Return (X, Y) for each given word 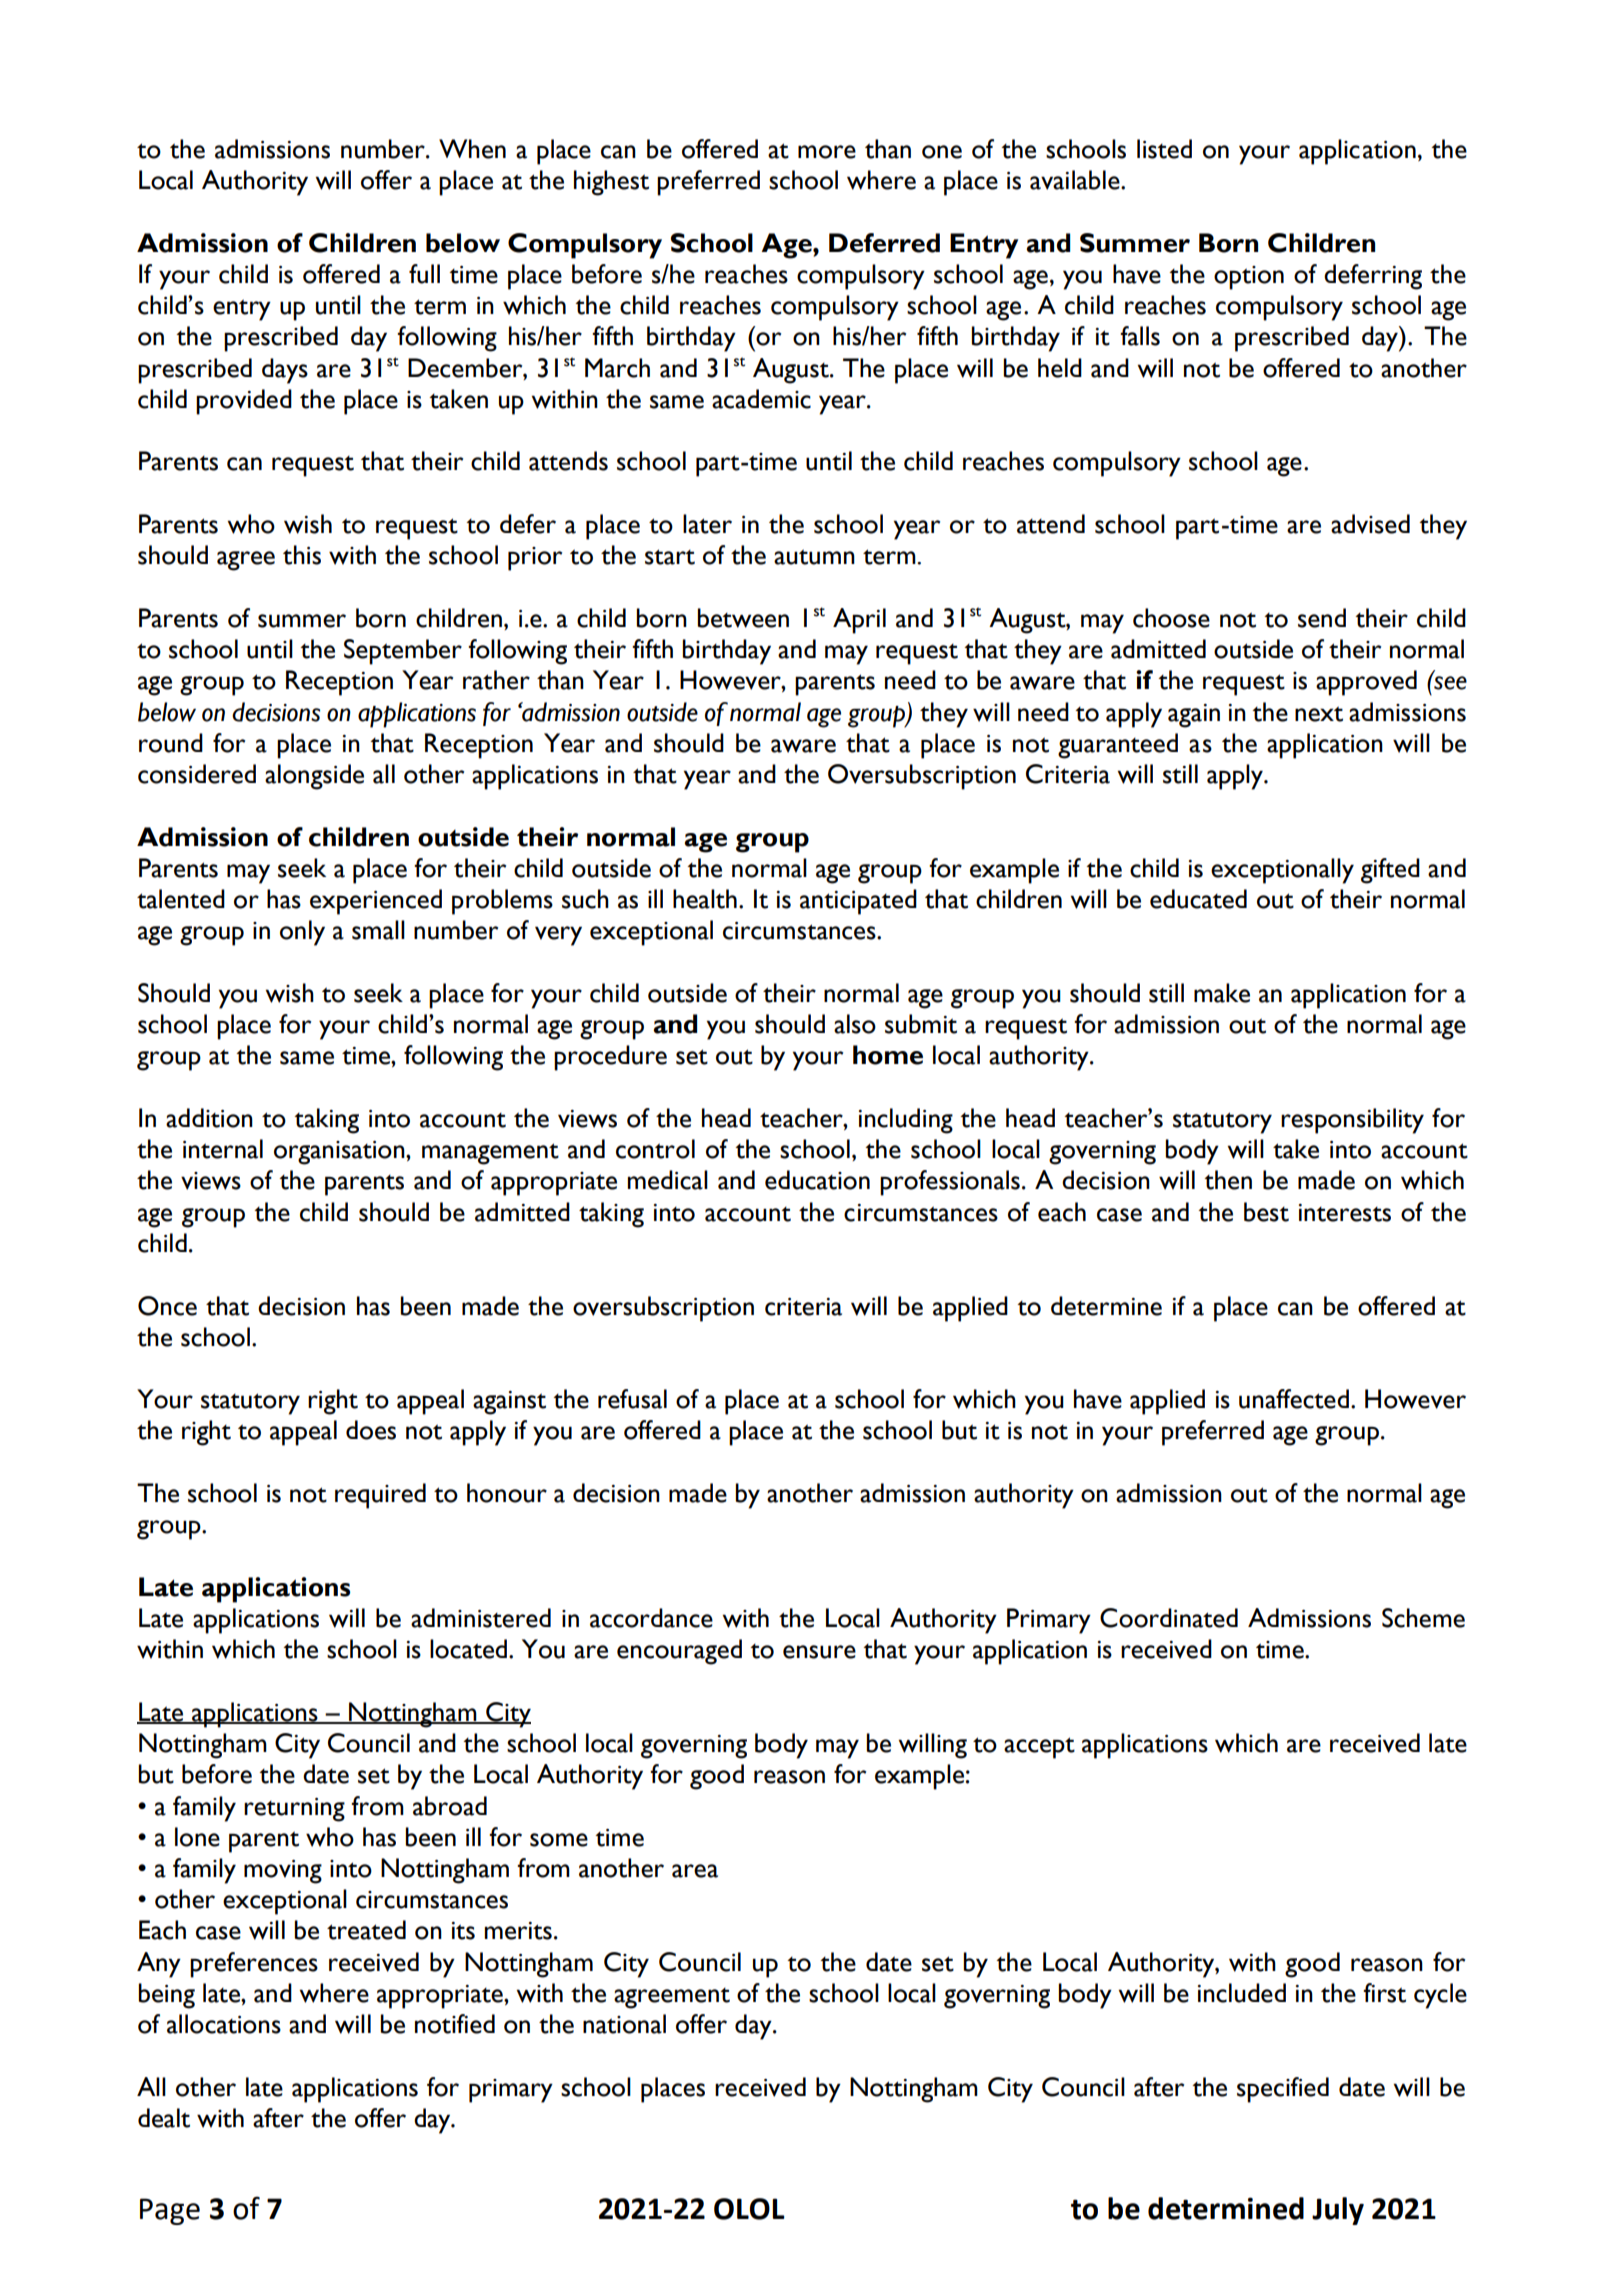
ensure (819, 1652)
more (827, 152)
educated (1198, 899)
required (380, 1496)
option (1249, 278)
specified (1283, 2090)
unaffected (1294, 1399)
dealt (164, 2118)
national (624, 2024)
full (424, 274)
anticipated (858, 902)
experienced (376, 902)
